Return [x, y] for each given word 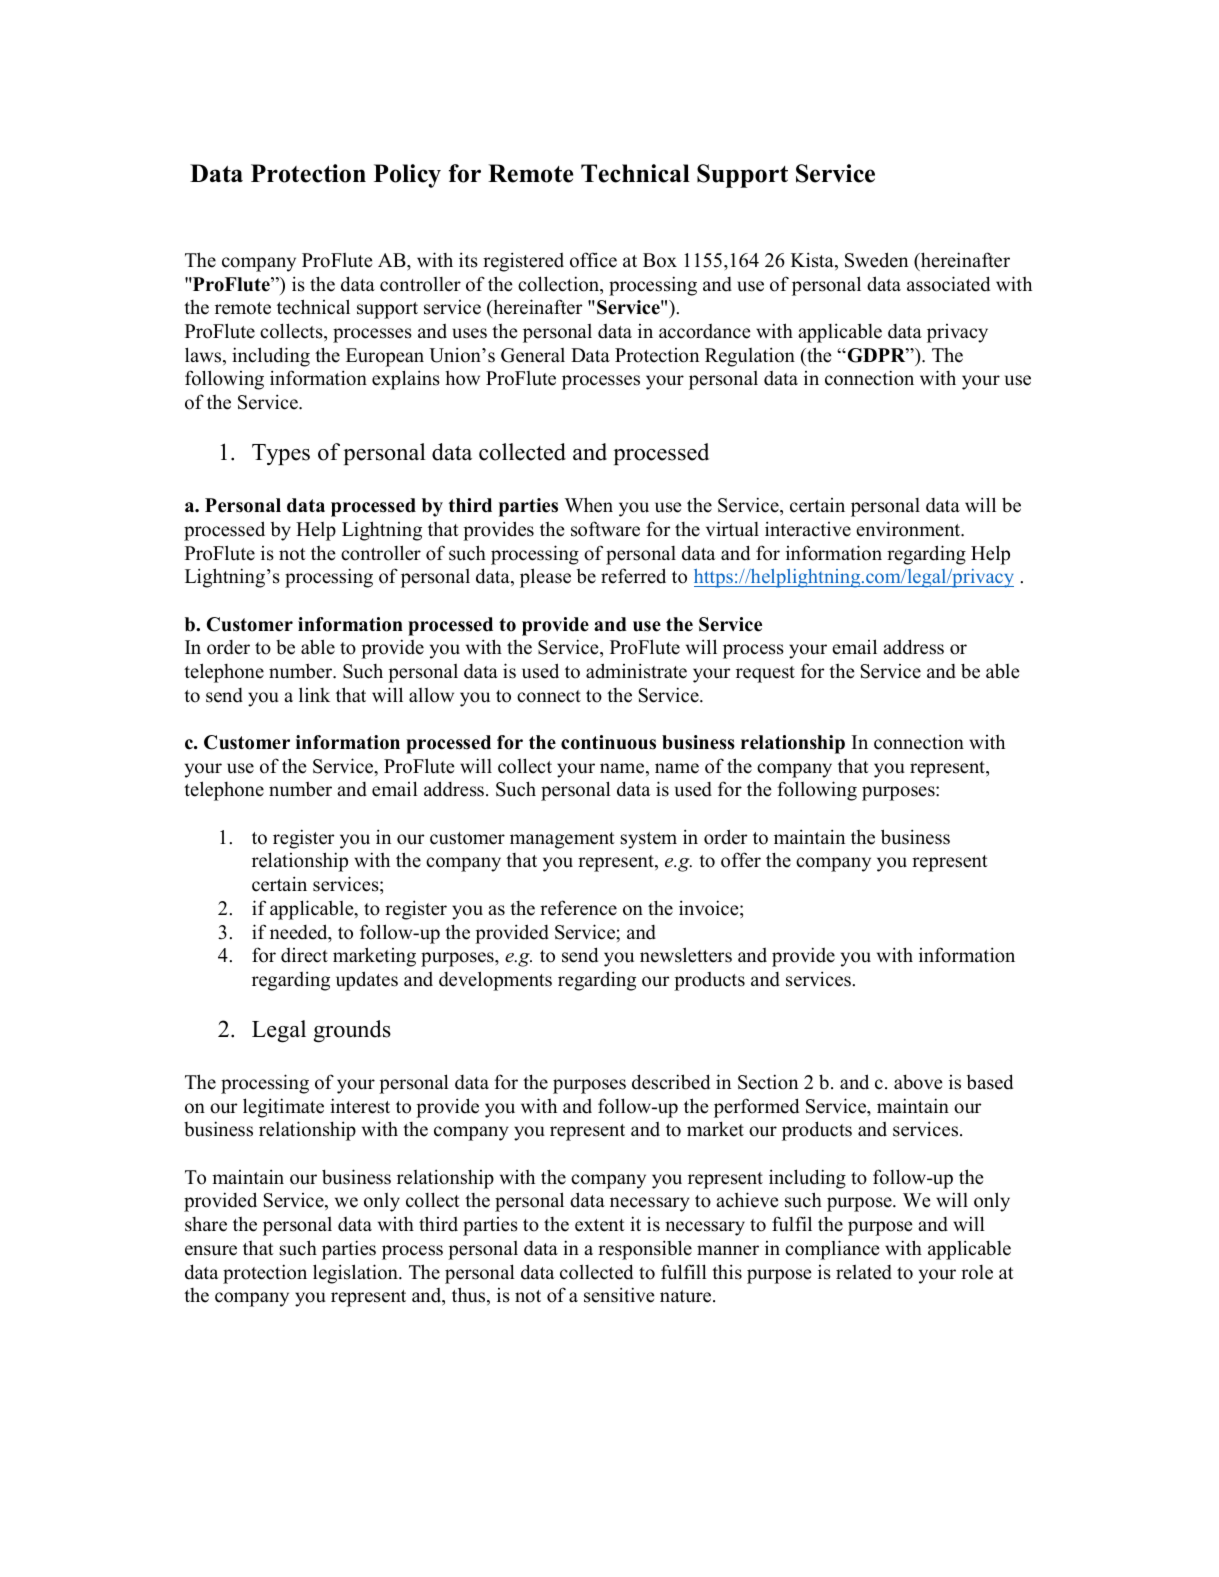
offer [741, 860]
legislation [356, 1274]
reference [578, 908]
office [593, 260]
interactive [808, 529]
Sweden [876, 260]
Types [281, 454]
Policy [407, 176]
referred [633, 576]
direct [304, 955]
